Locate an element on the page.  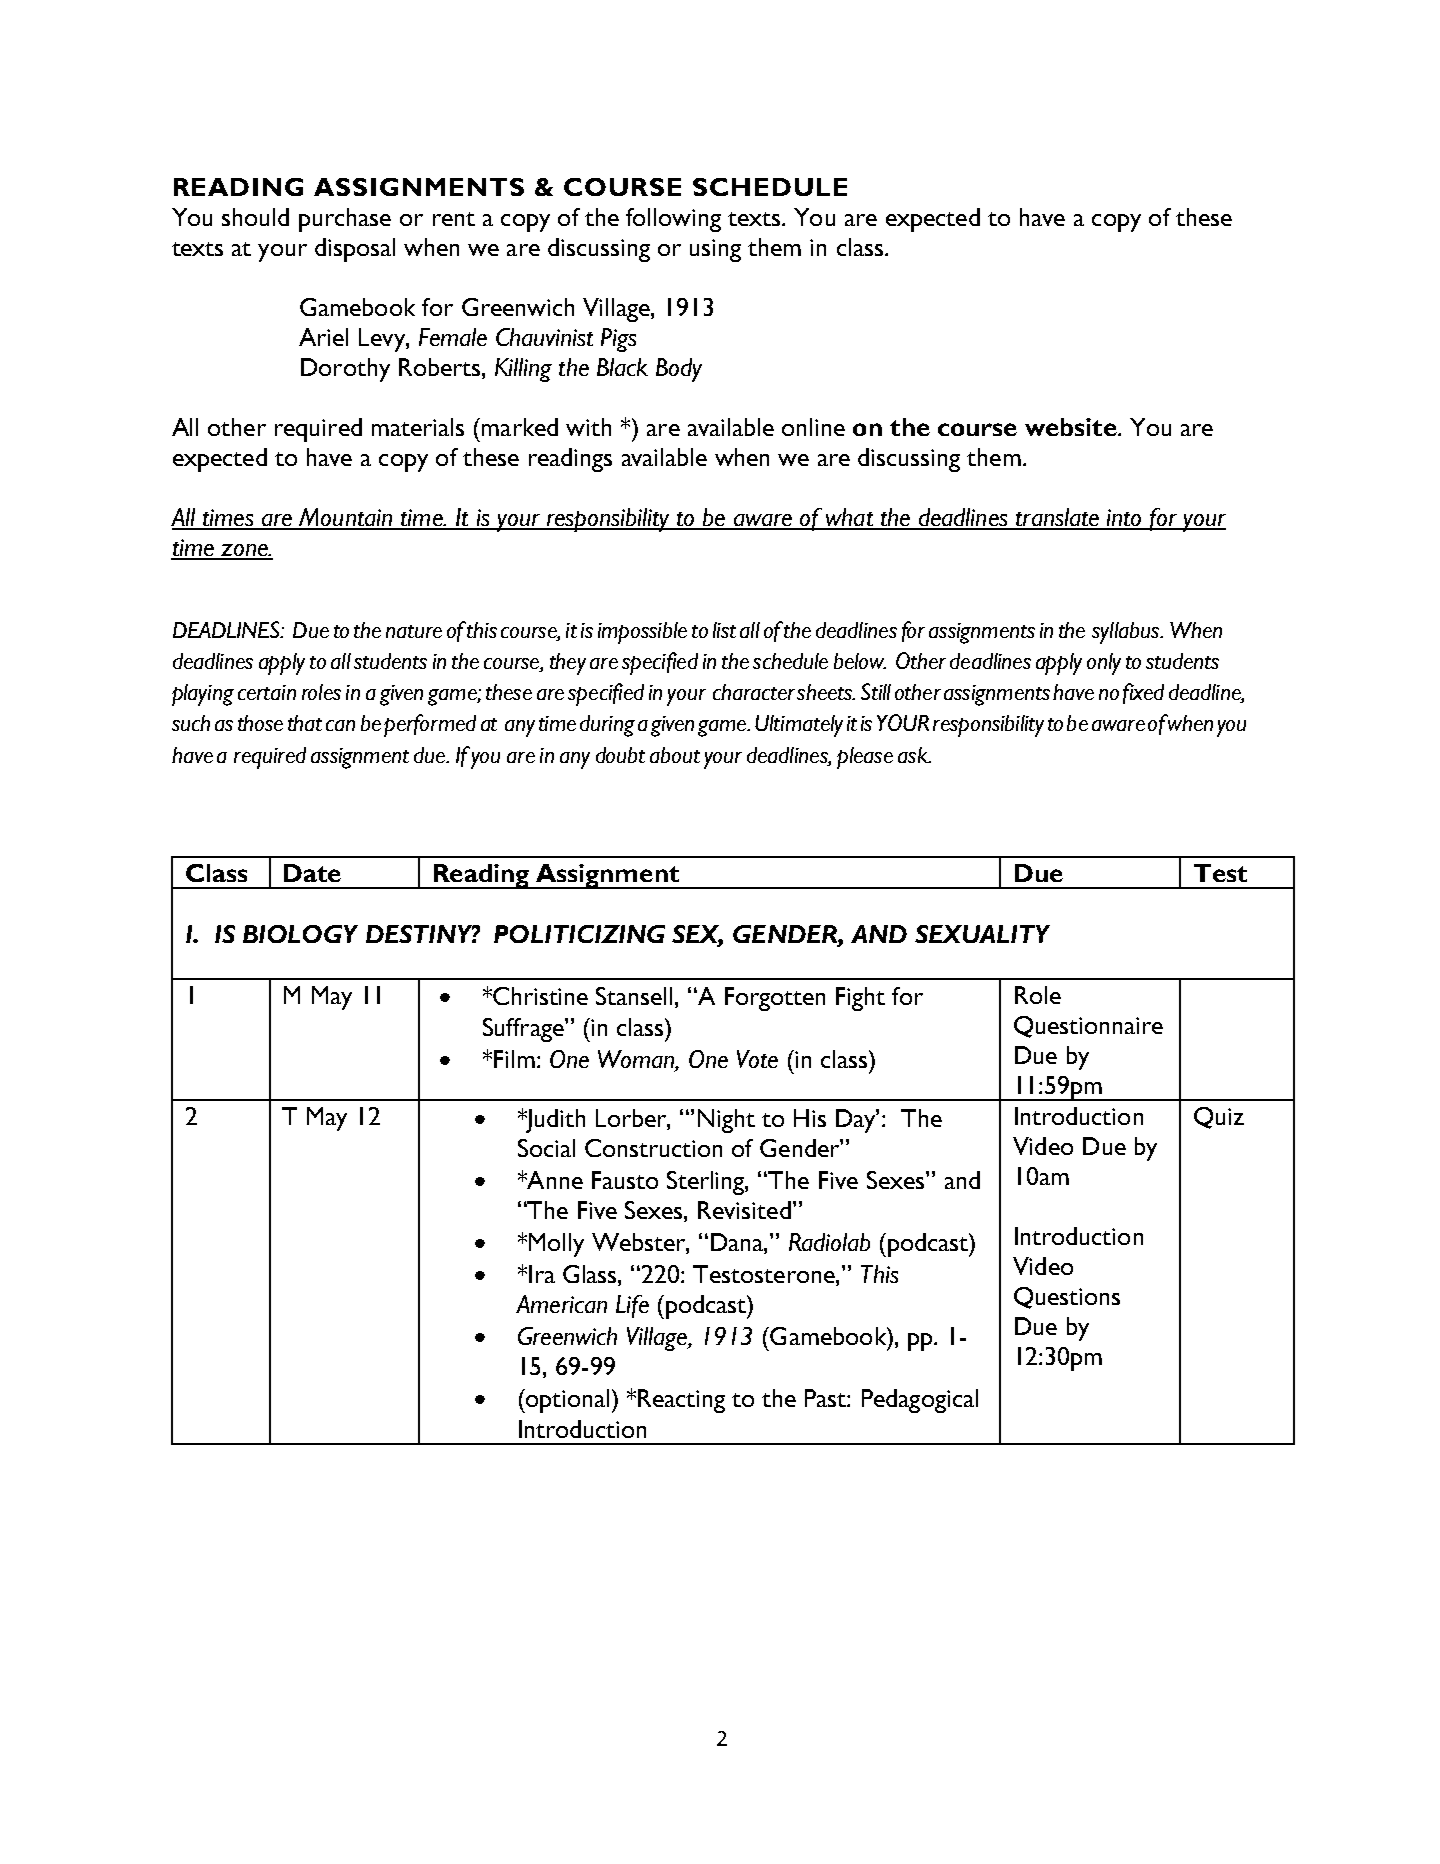
Night is located at coordinates (726, 1121).
